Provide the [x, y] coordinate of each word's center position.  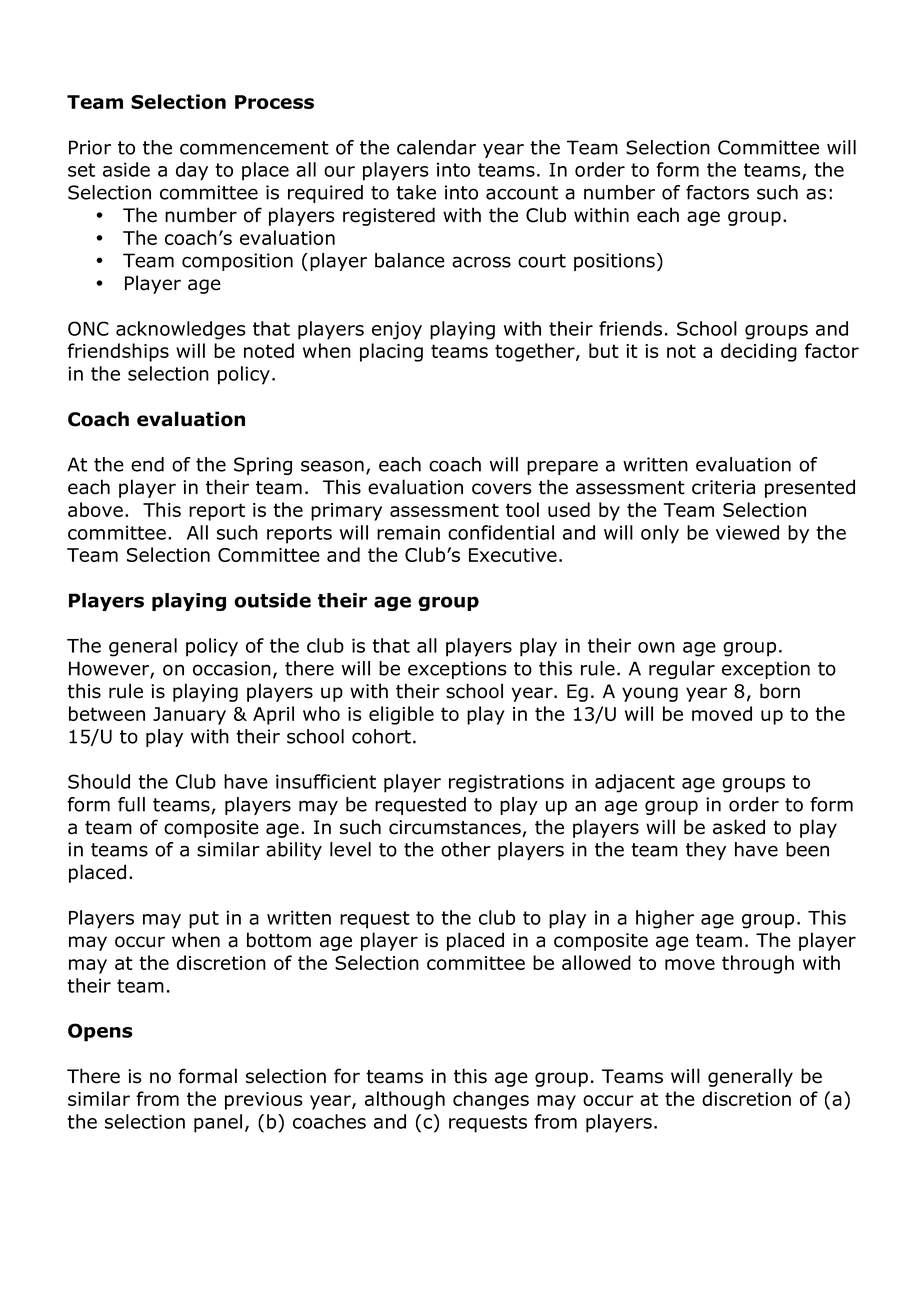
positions [614, 262]
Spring [263, 466]
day [192, 171]
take [416, 192]
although [405, 1100]
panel [218, 1123]
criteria [723, 487]
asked [739, 827]
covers [502, 489]
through [758, 964]
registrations [506, 783]
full [131, 804]
